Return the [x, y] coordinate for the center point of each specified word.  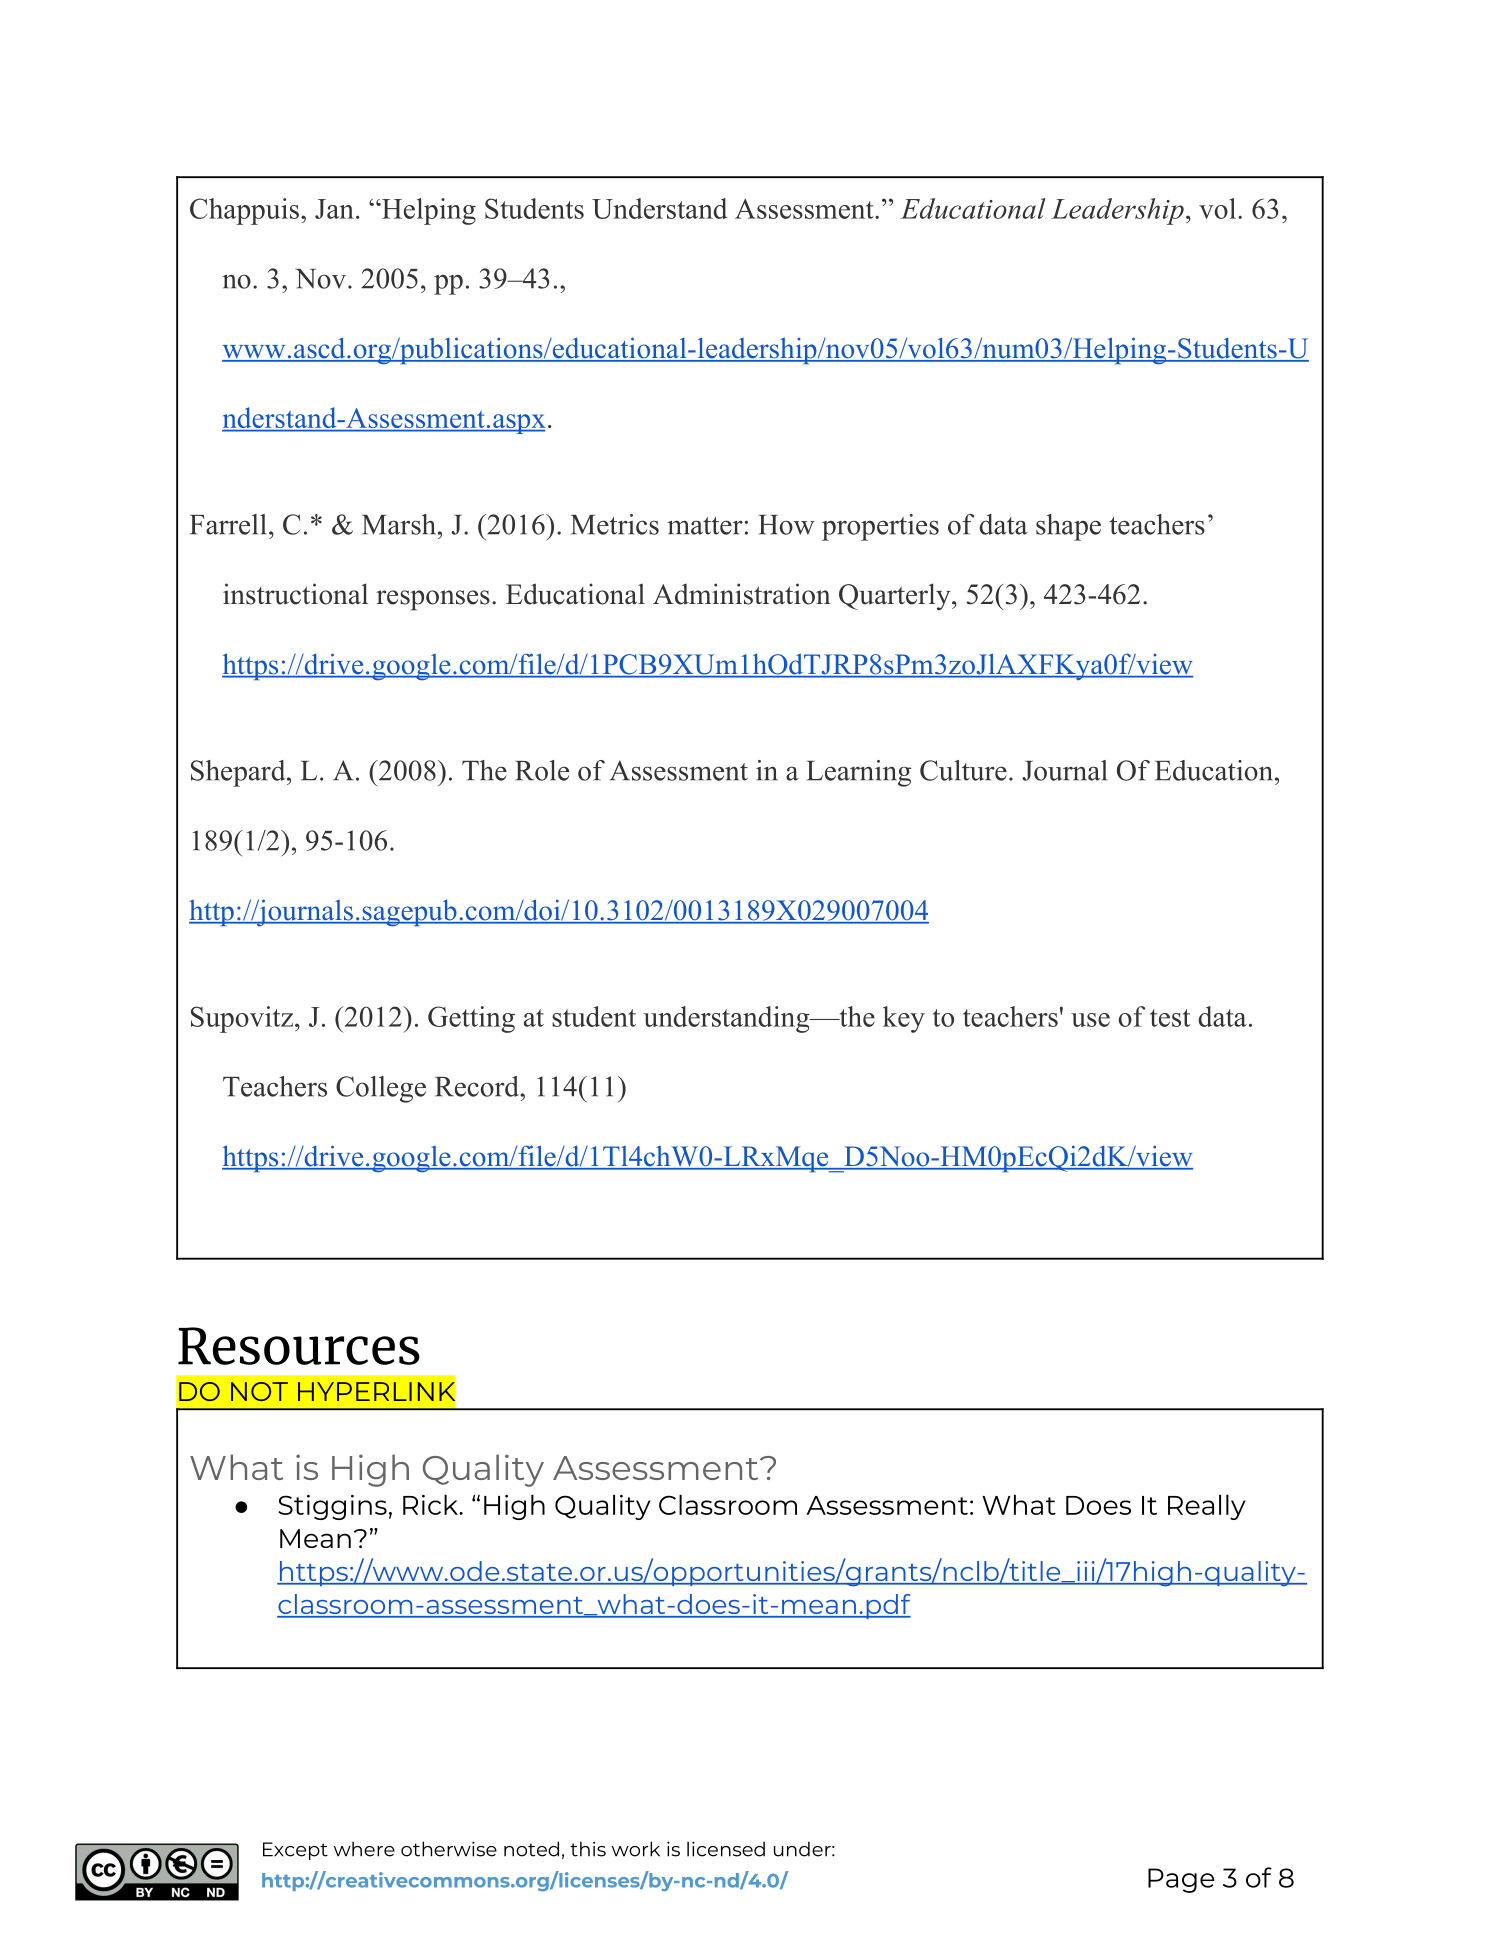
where [364, 1849]
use [1090, 1020]
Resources [299, 1346]
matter [705, 526]
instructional [295, 594]
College [381, 1089]
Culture [963, 770]
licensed [726, 1849]
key [904, 1019]
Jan [334, 209]
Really [1206, 1507]
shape [1068, 527]
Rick [431, 1504]
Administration [742, 594]
